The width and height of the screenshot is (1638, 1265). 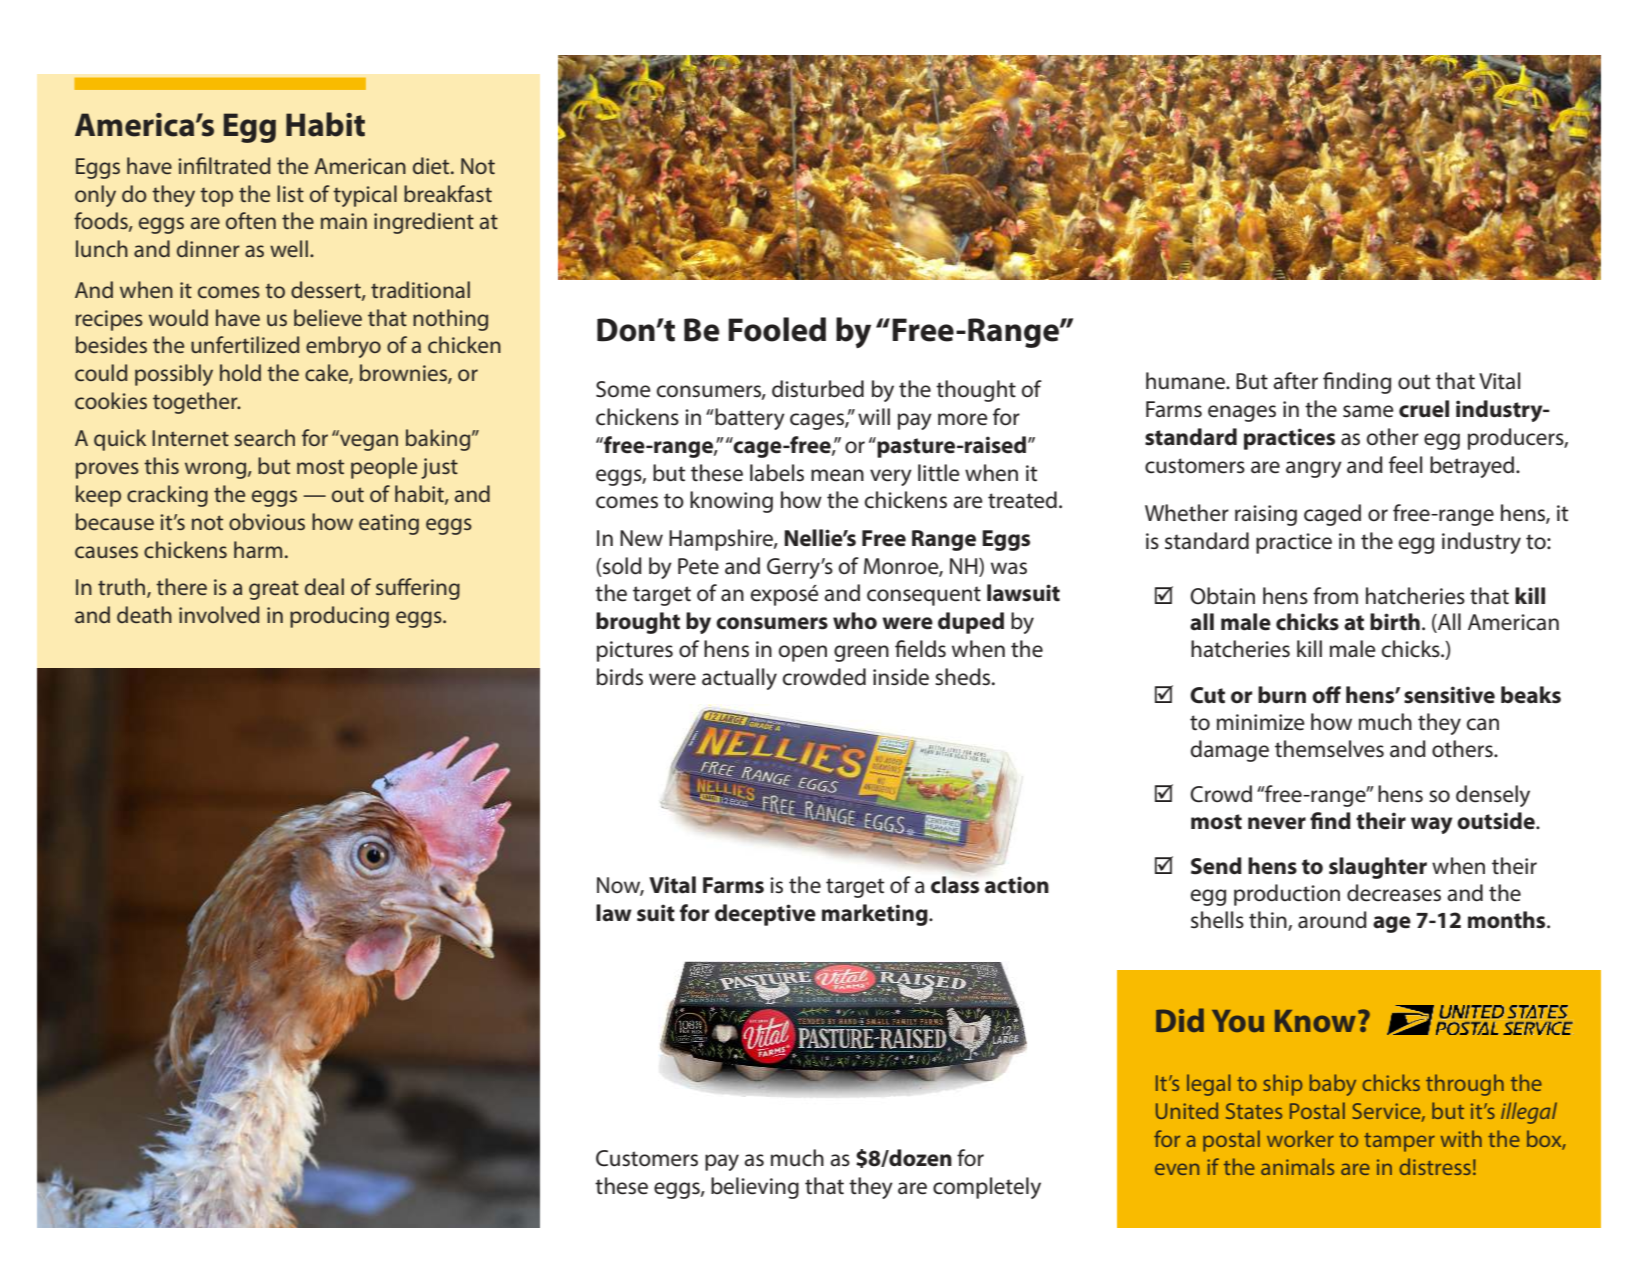 What do you see at coordinates (1326, 695) in the screenshot?
I see `off` at bounding box center [1326, 695].
